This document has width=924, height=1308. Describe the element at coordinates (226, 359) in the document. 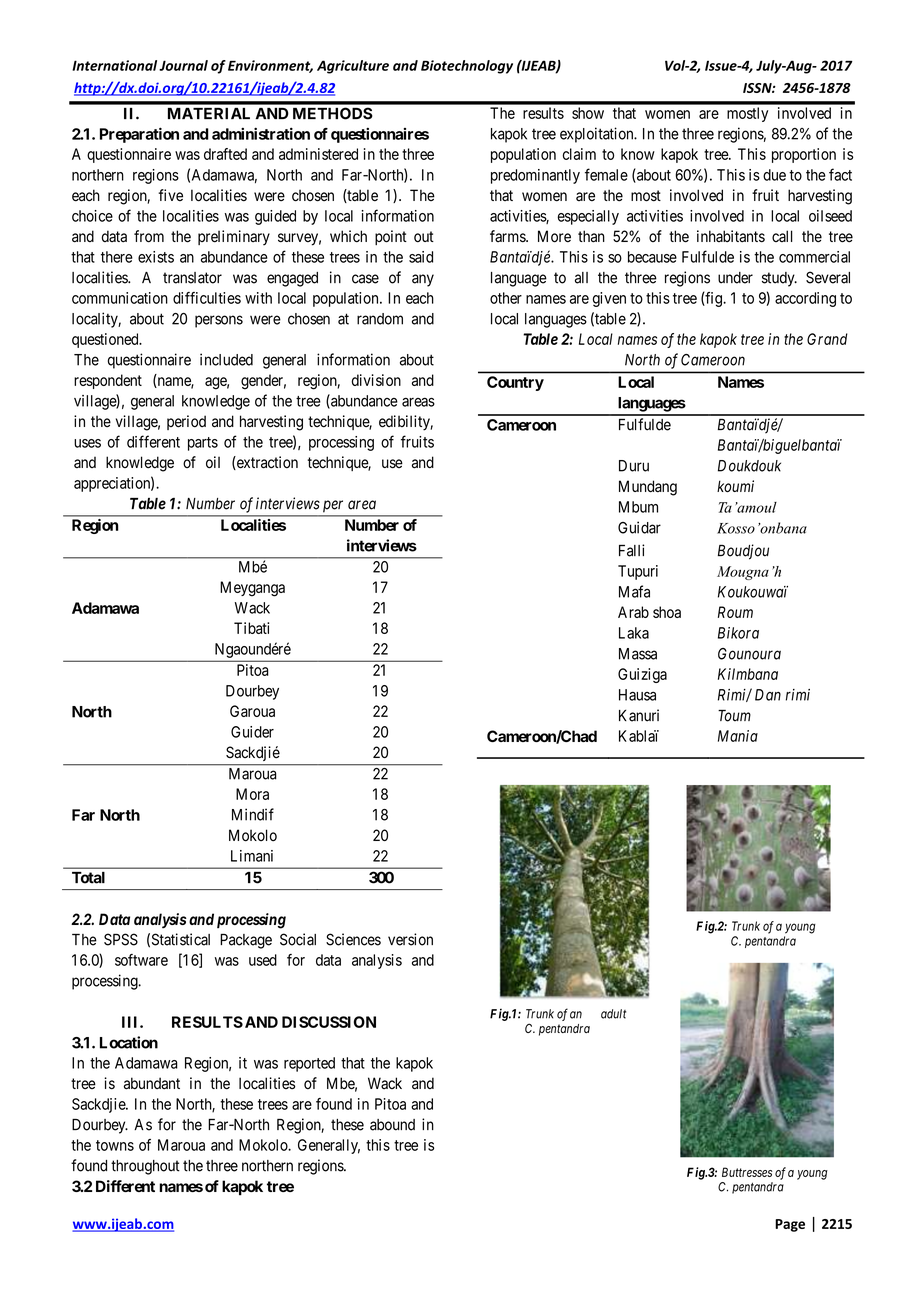

I see `included` at that location.
